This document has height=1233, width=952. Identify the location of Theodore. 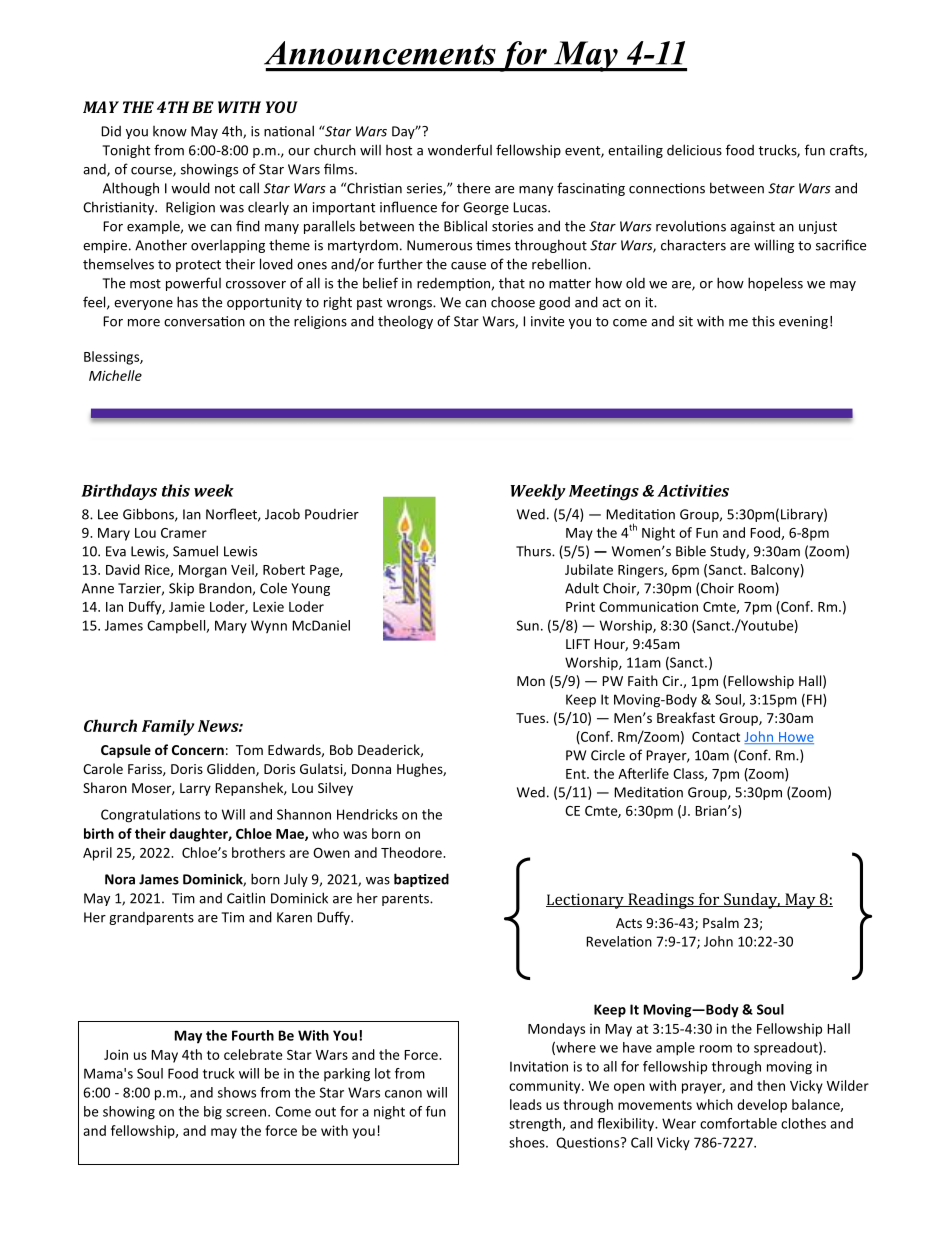
(412, 852).
